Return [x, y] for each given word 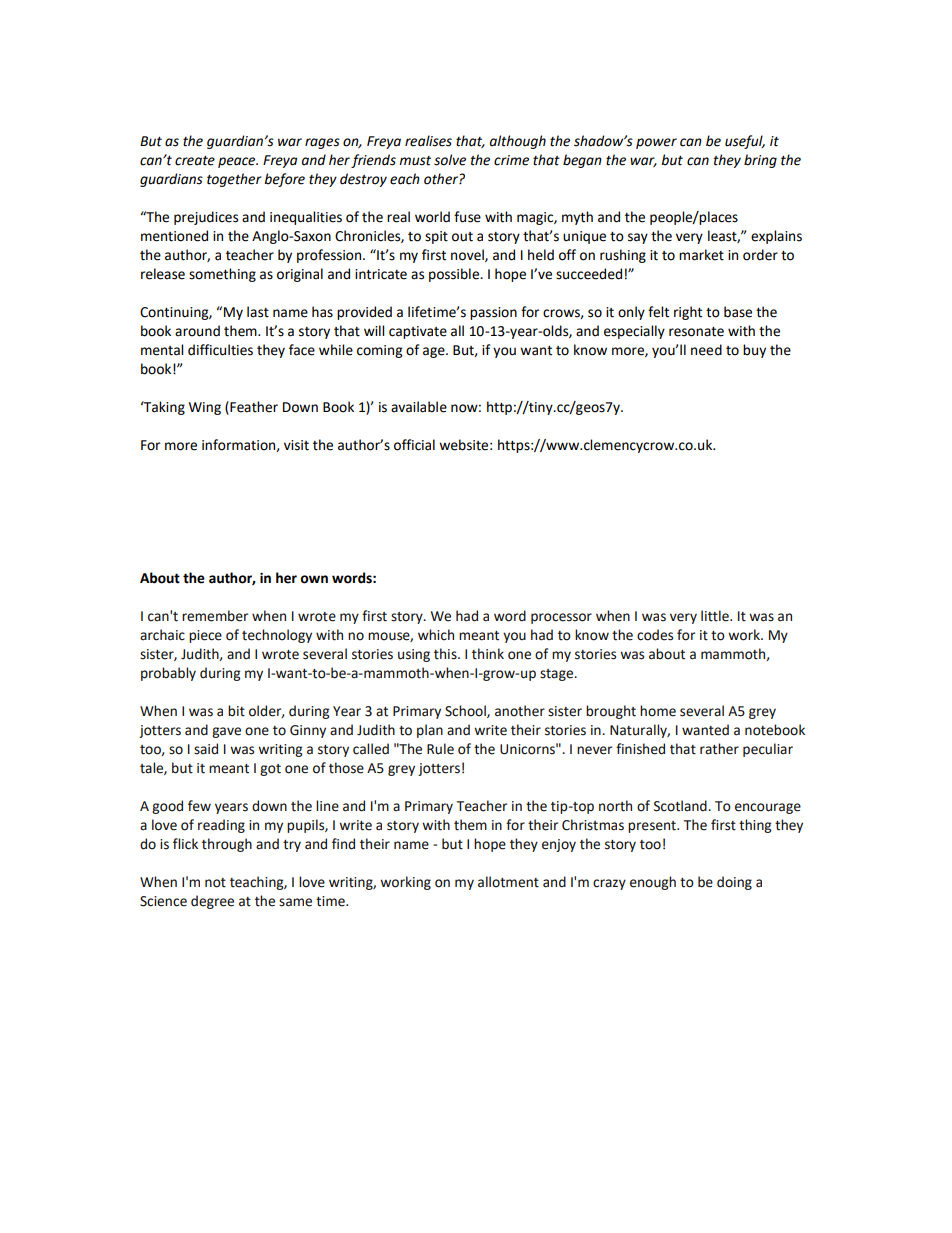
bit [236, 711]
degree [212, 902]
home [658, 711]
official [414, 445]
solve [450, 160]
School [466, 711]
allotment [508, 882]
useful [745, 142]
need [706, 350]
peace [238, 162]
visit [296, 445]
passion [493, 313]
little [716, 616]
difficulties [220, 350]
